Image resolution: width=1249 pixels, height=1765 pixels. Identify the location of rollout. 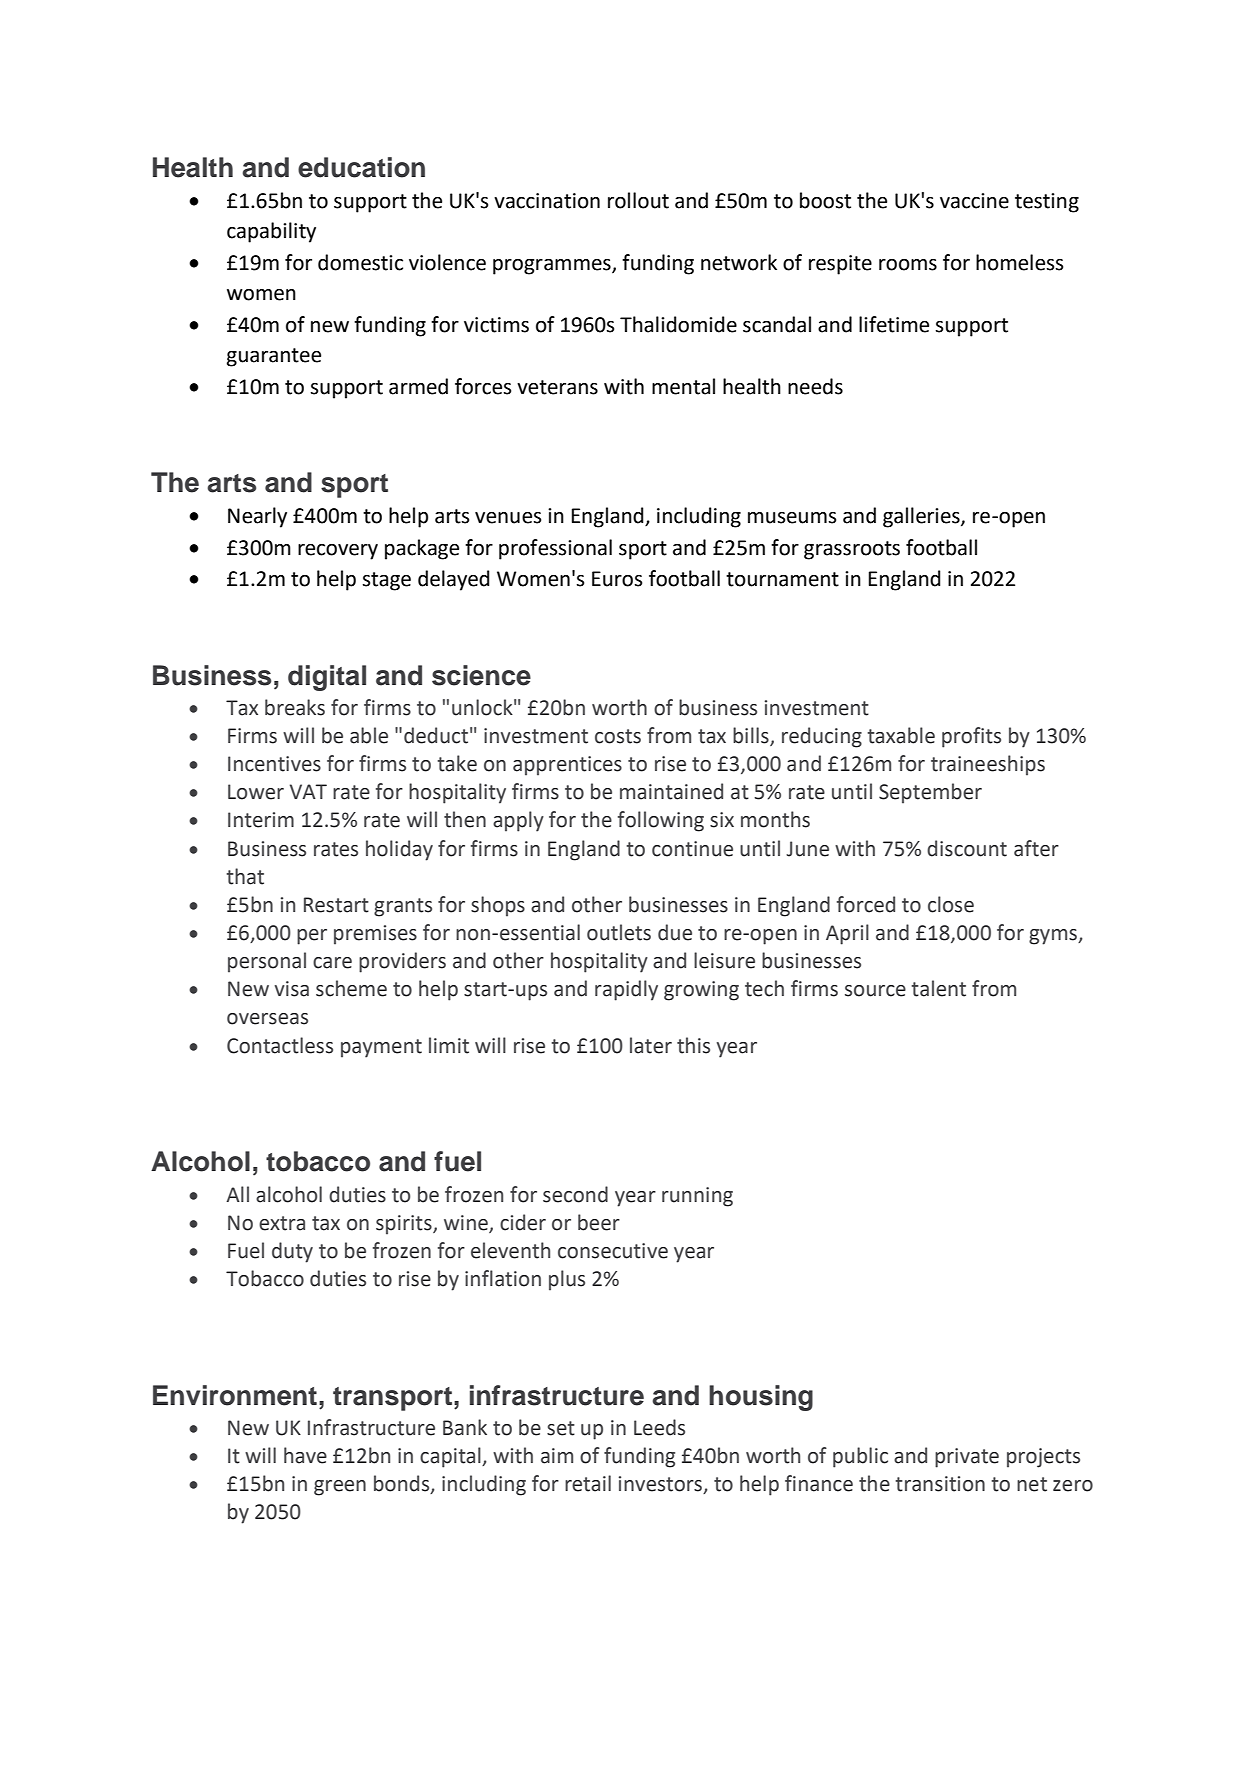
(638, 200).
